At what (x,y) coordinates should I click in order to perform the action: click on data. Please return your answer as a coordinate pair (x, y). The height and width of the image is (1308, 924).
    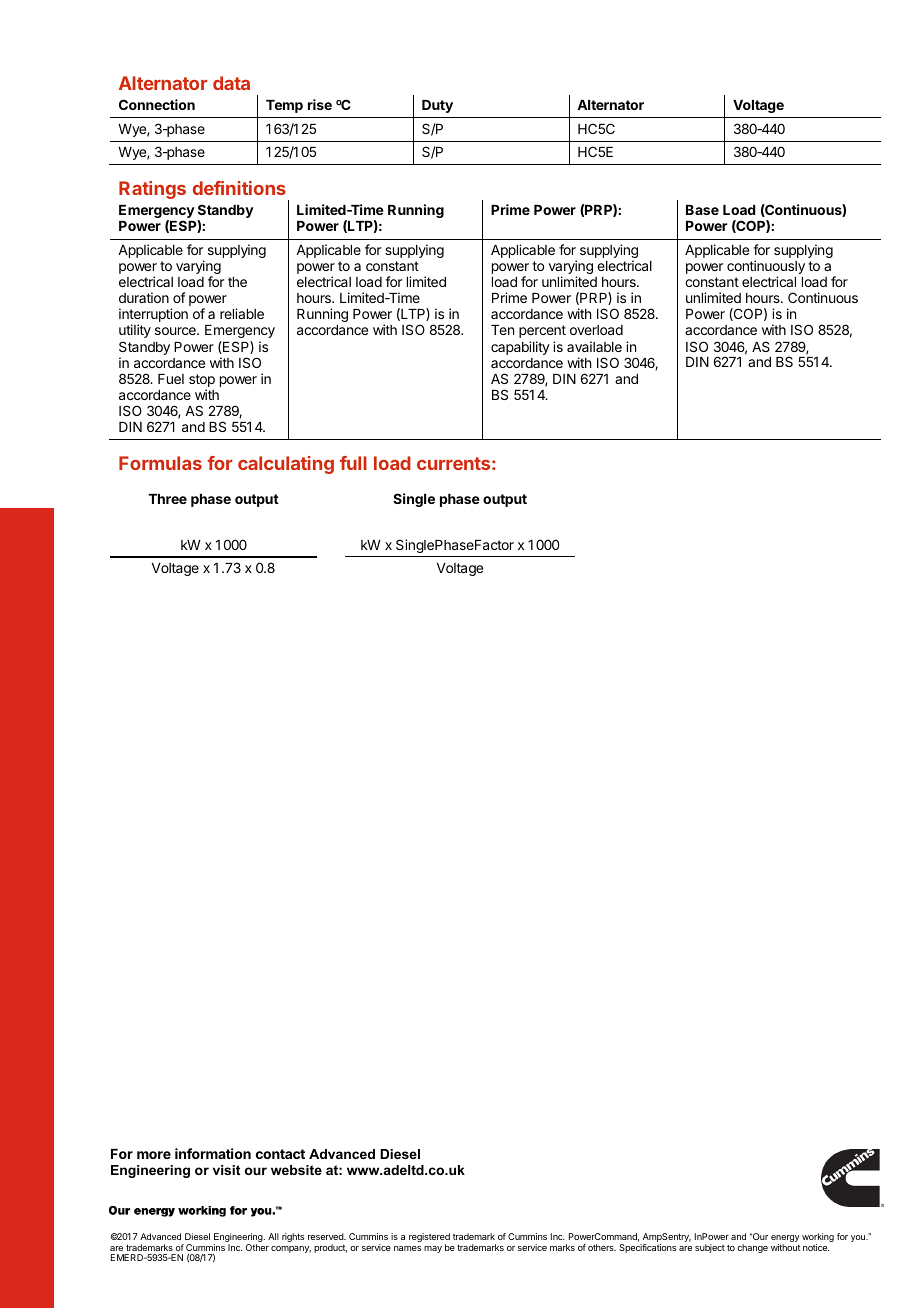
    Looking at the image, I should click on (231, 83).
